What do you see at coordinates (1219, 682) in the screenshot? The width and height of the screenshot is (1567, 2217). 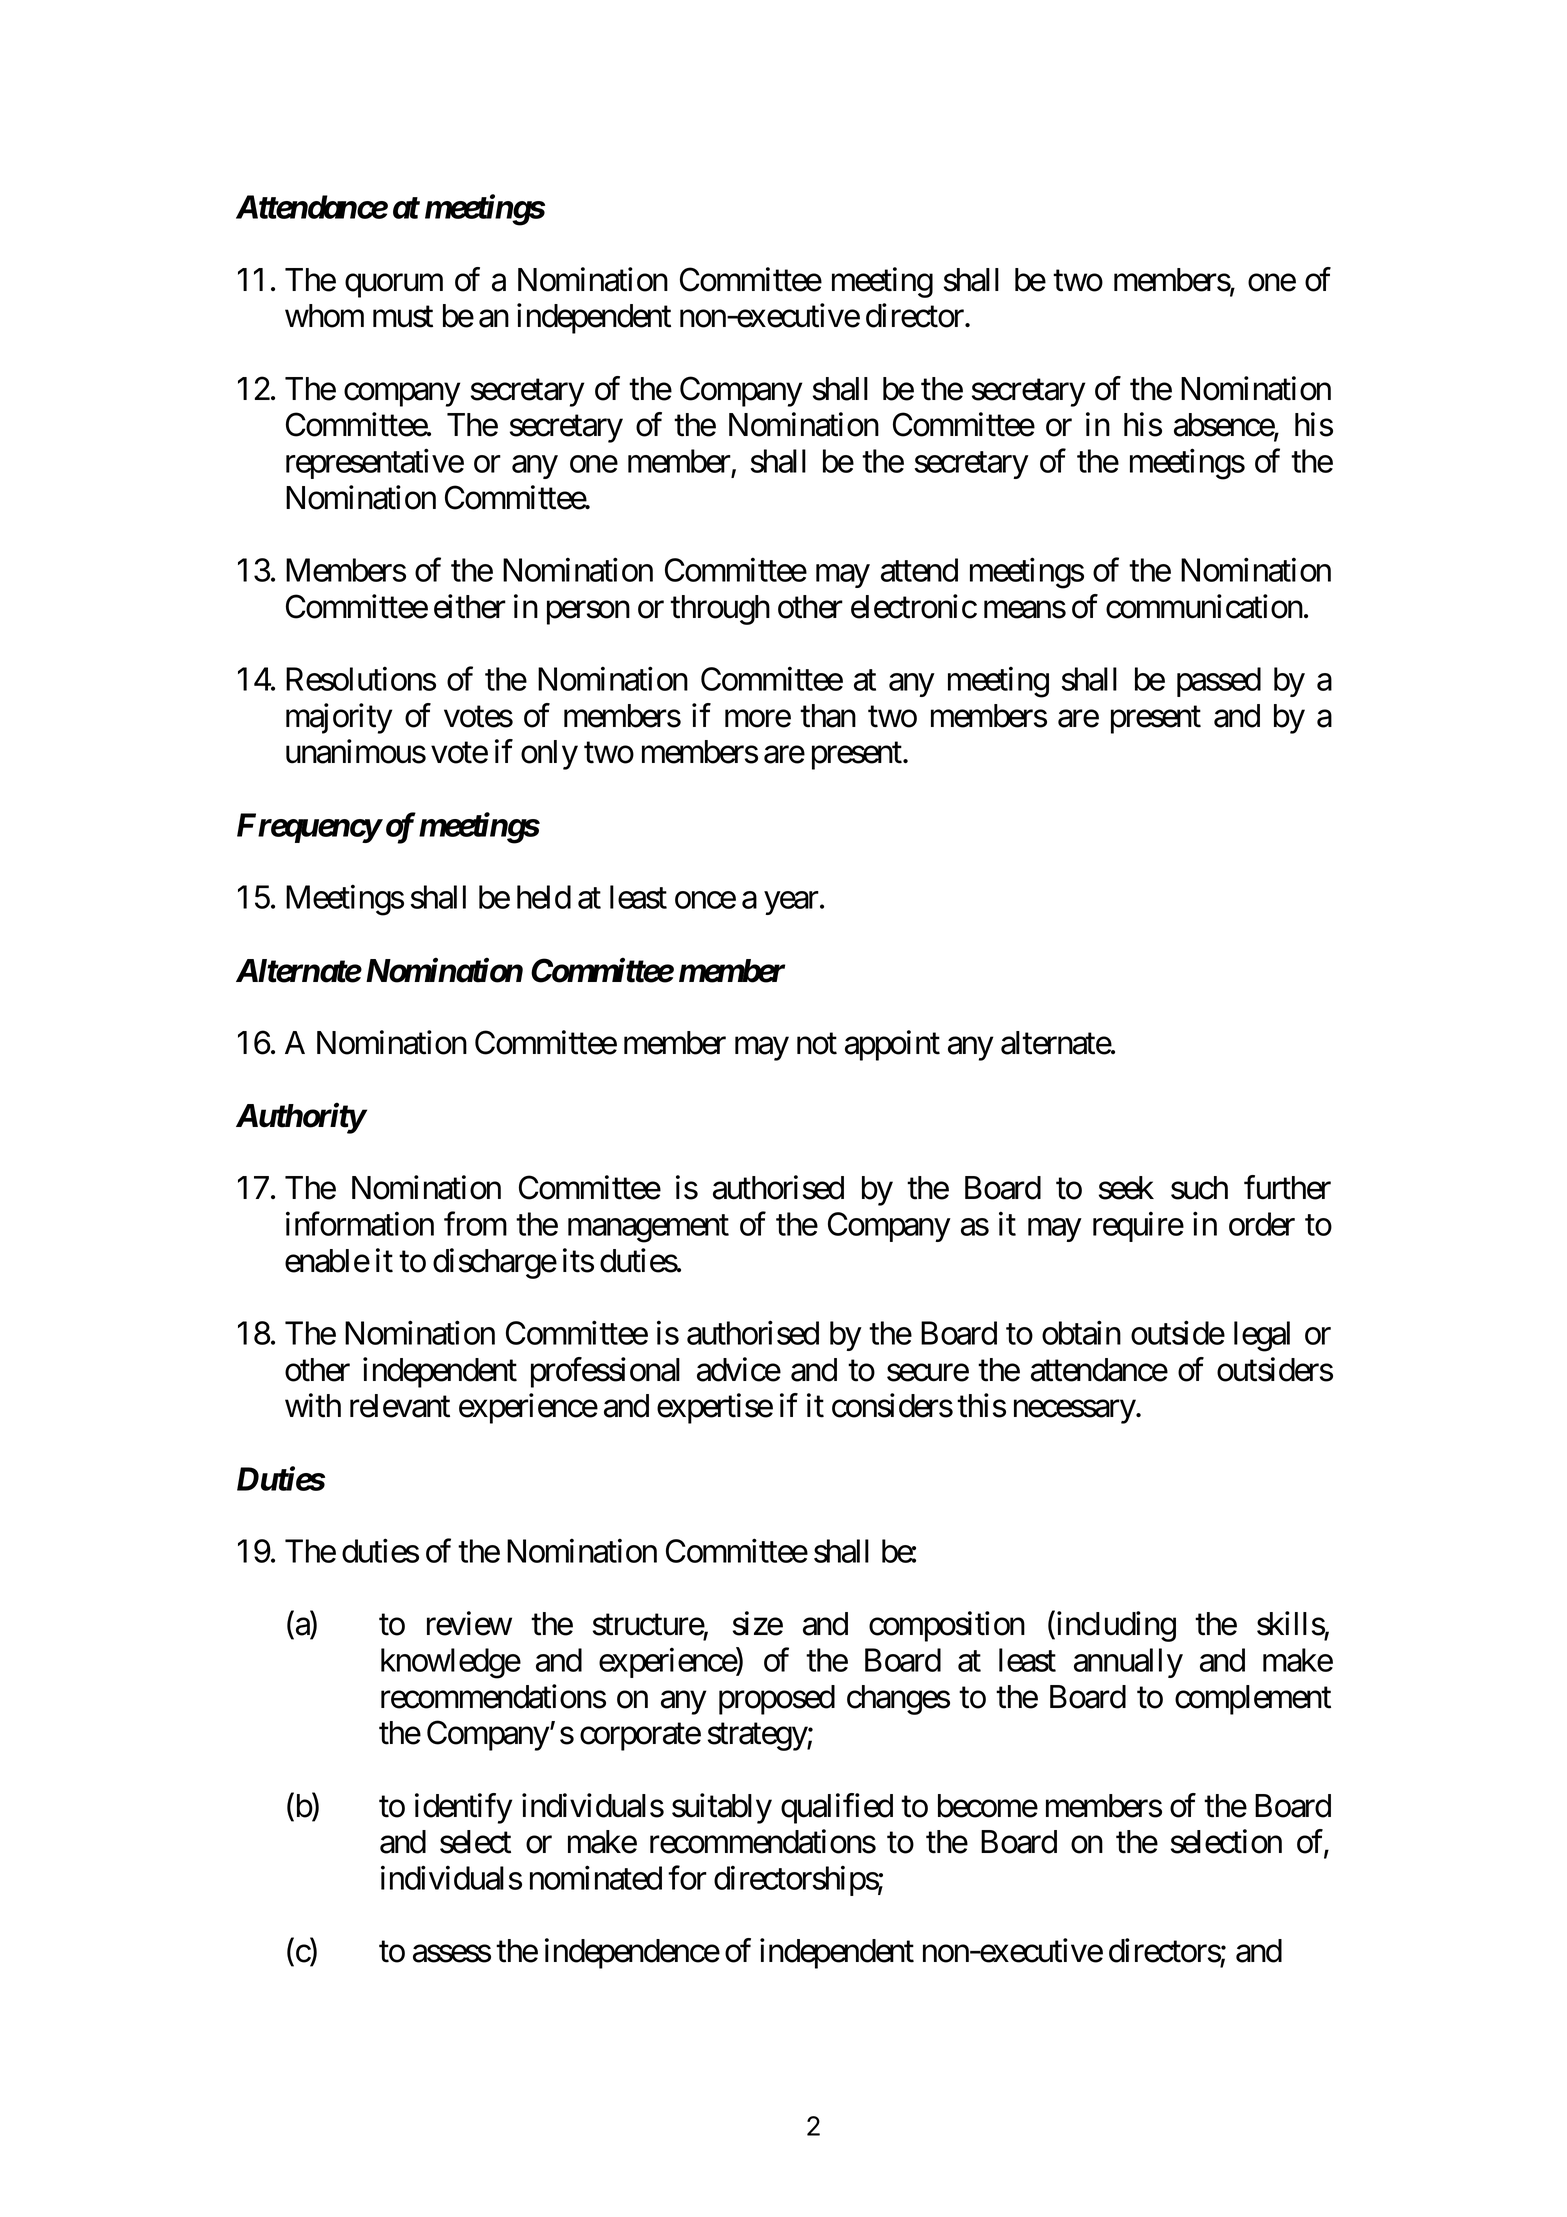 I see `passed` at bounding box center [1219, 682].
